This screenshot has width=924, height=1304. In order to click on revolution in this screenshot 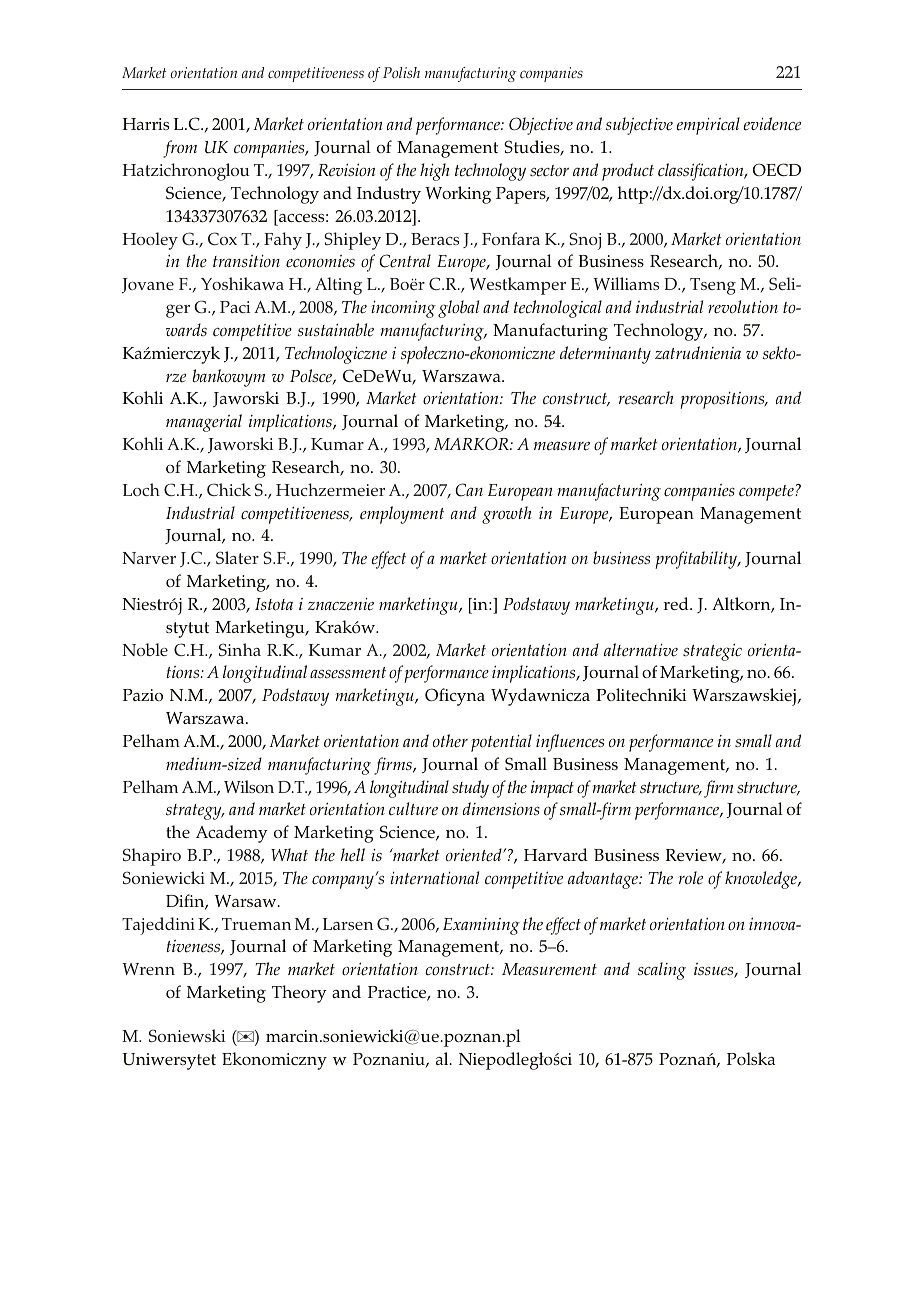, I will do `click(743, 307)`.
